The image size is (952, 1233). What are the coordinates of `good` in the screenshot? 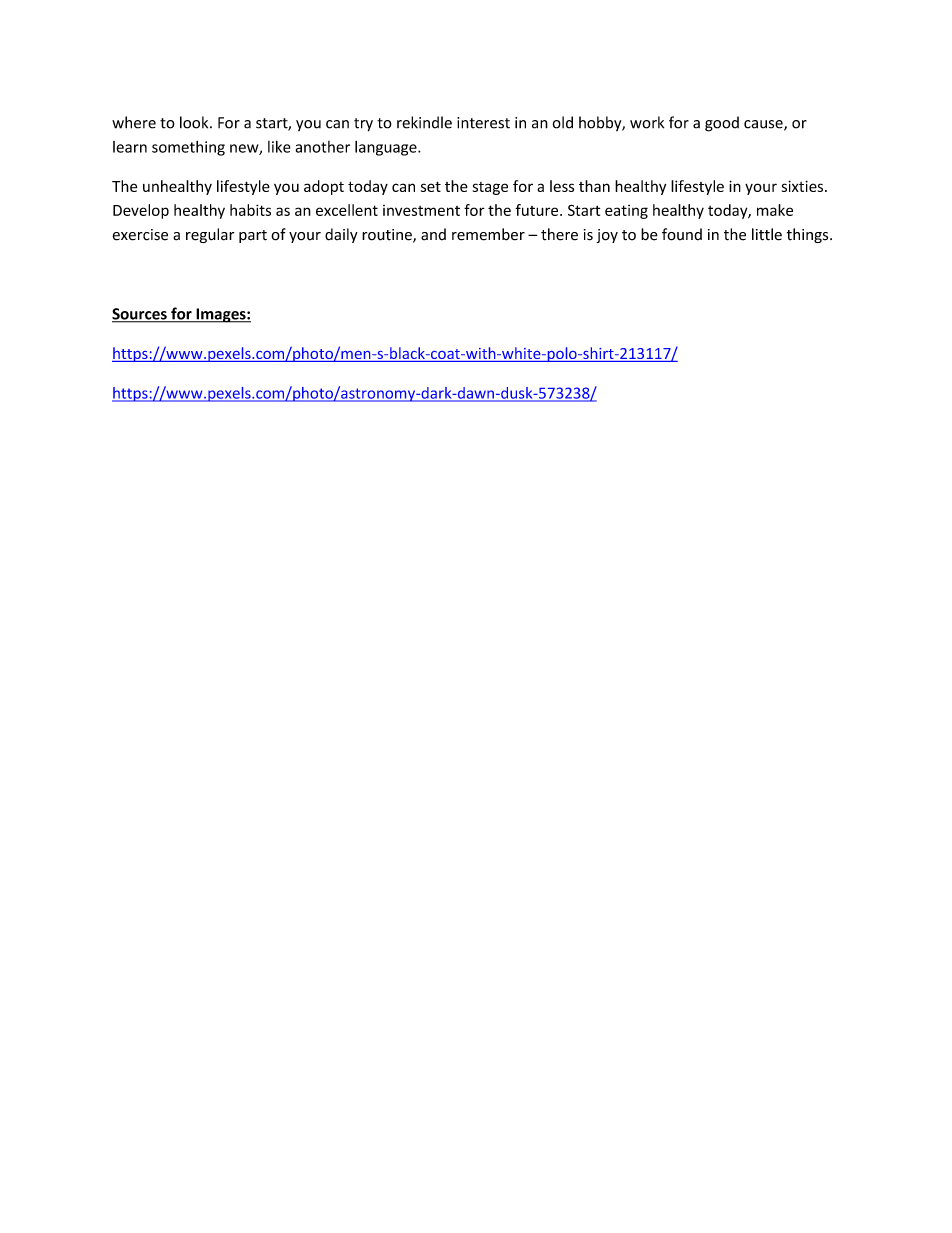 It's located at (722, 124).
